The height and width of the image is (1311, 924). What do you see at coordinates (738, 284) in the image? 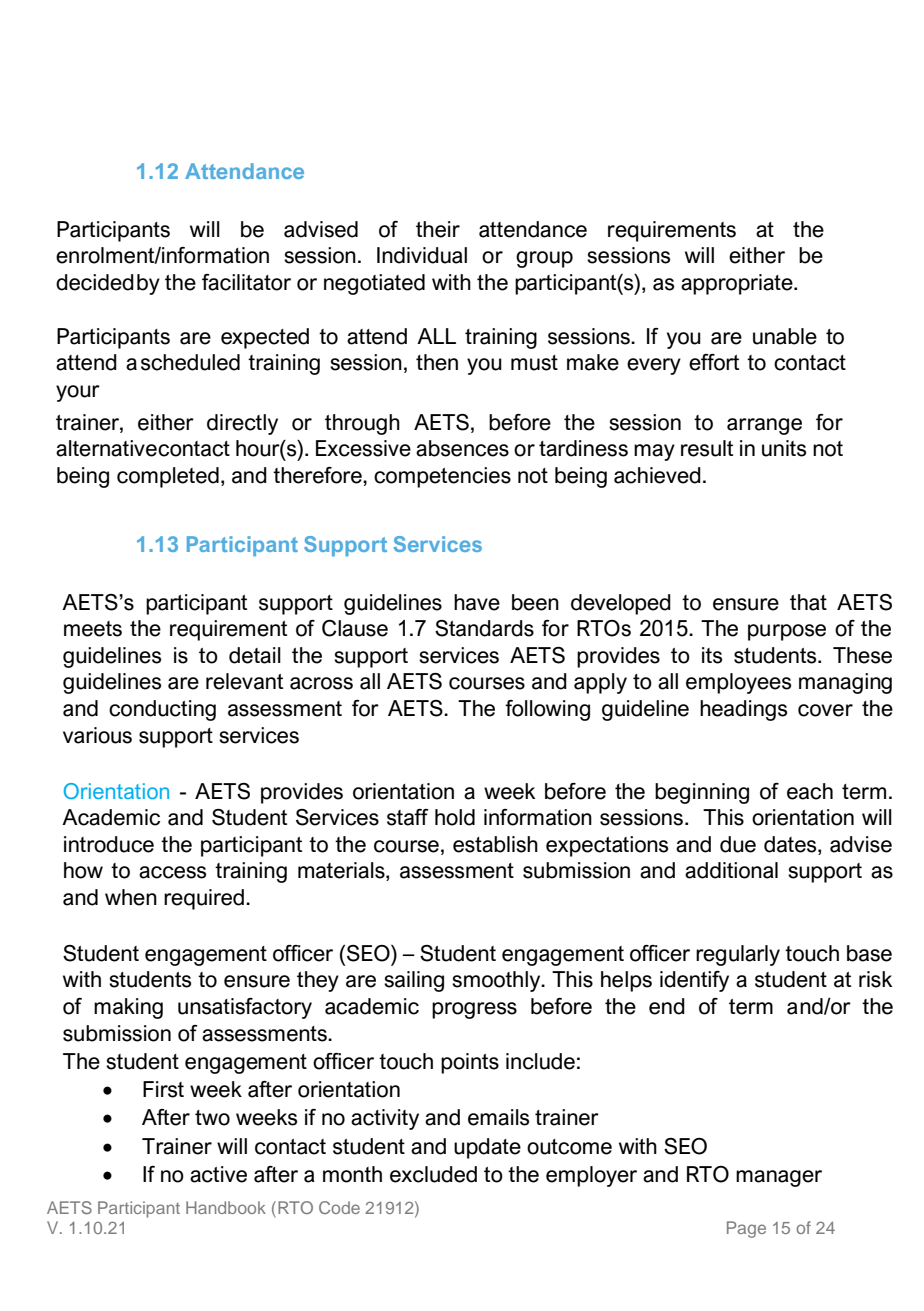
I see `appropriate` at bounding box center [738, 284].
